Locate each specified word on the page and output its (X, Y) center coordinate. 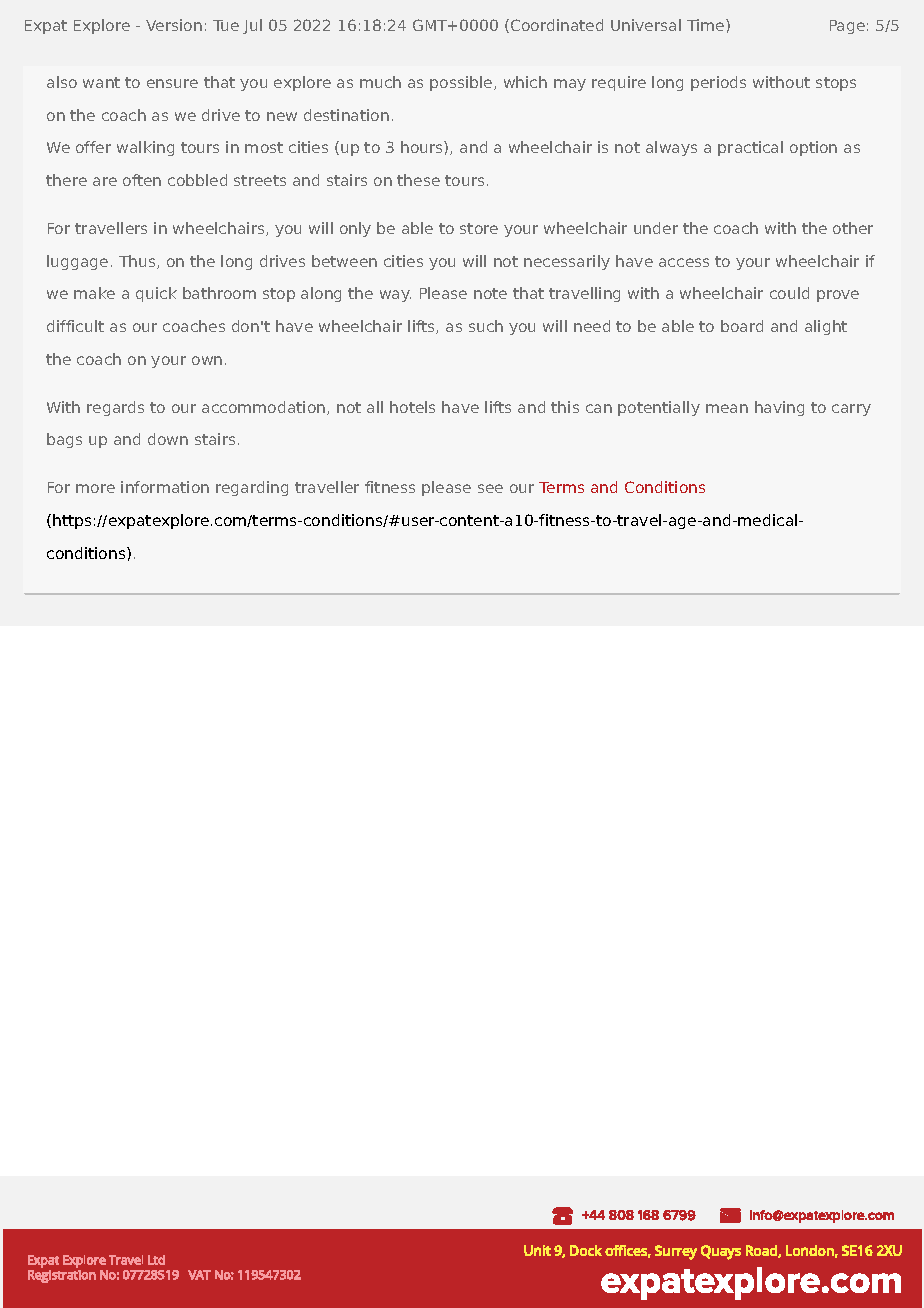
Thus (138, 262)
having (779, 408)
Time (707, 25)
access (684, 262)
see (490, 488)
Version (174, 25)
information (165, 487)
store (479, 228)
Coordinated (557, 25)
